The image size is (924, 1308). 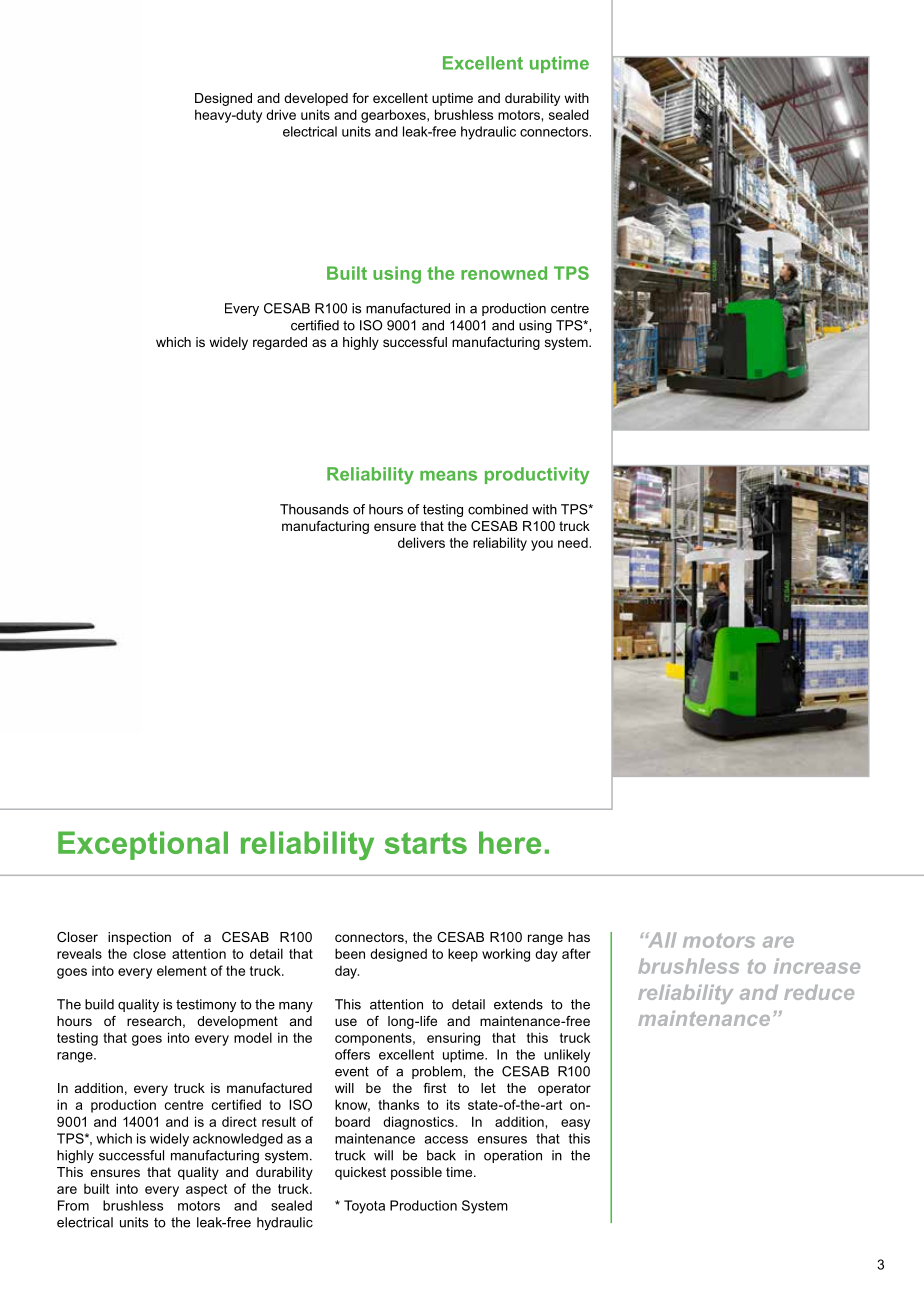 What do you see at coordinates (504, 273) in the screenshot?
I see `renowned` at bounding box center [504, 273].
